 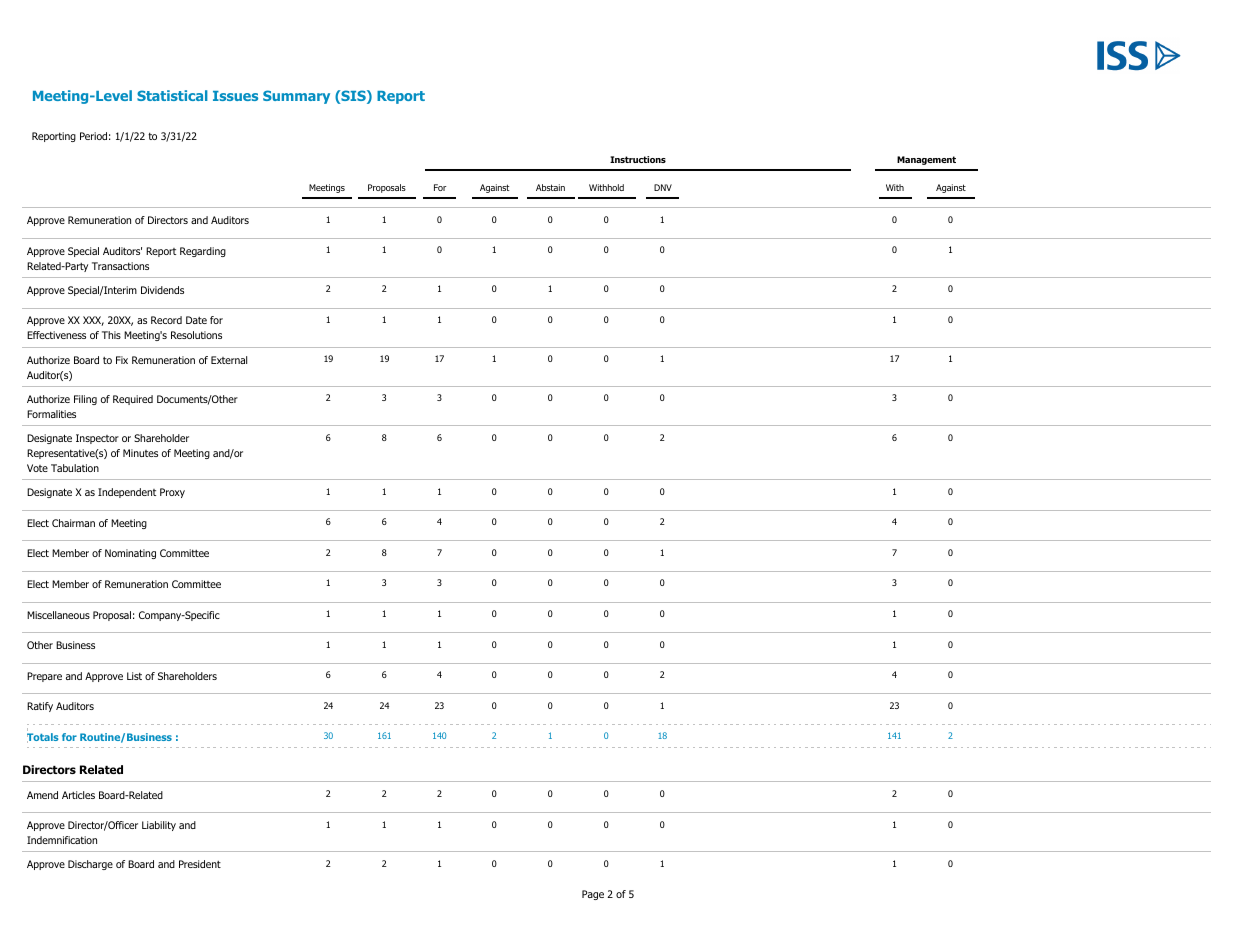 I want to click on Prepare, so click(x=44, y=677).
